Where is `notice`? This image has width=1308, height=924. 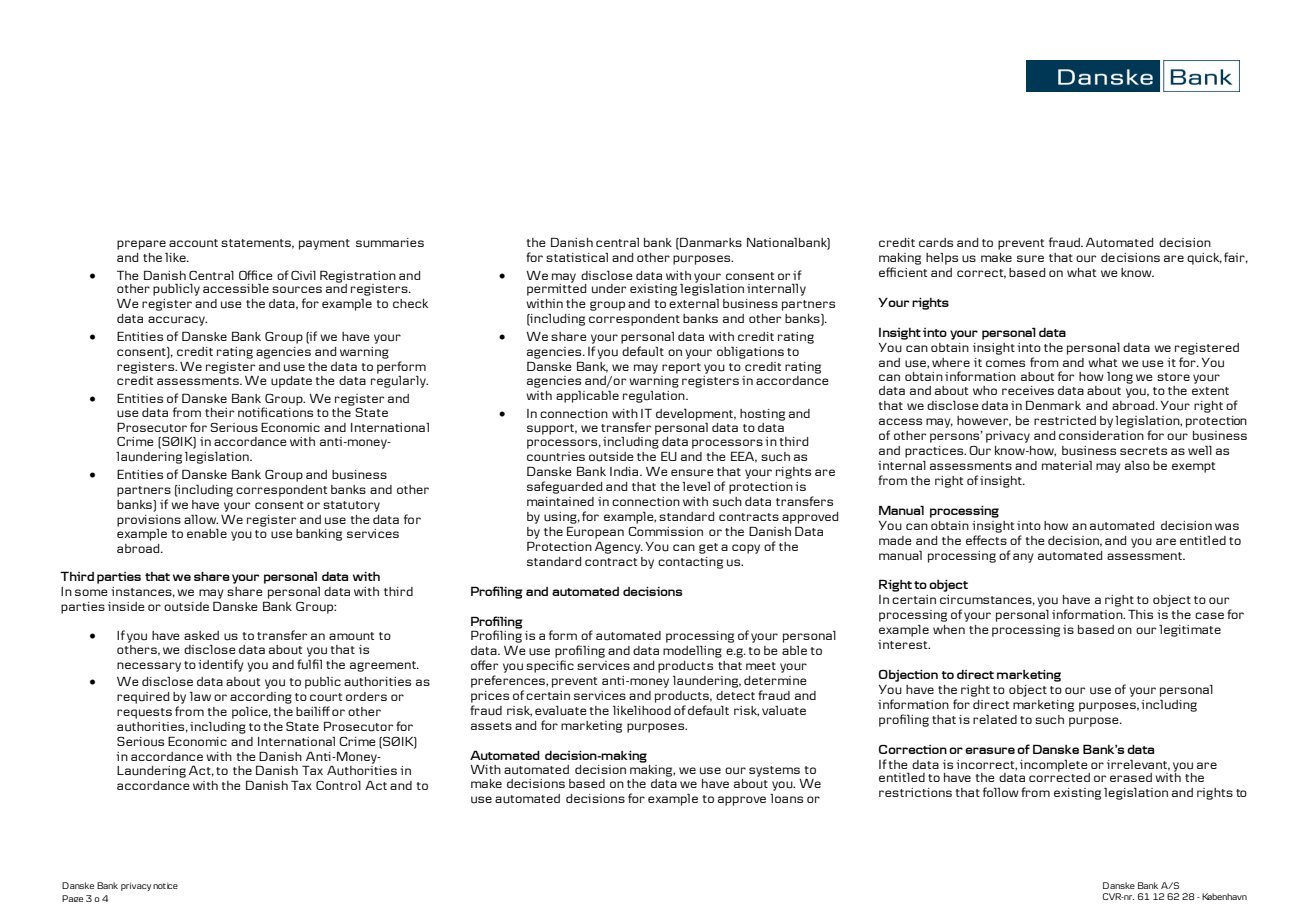 notice is located at coordinates (165, 885).
